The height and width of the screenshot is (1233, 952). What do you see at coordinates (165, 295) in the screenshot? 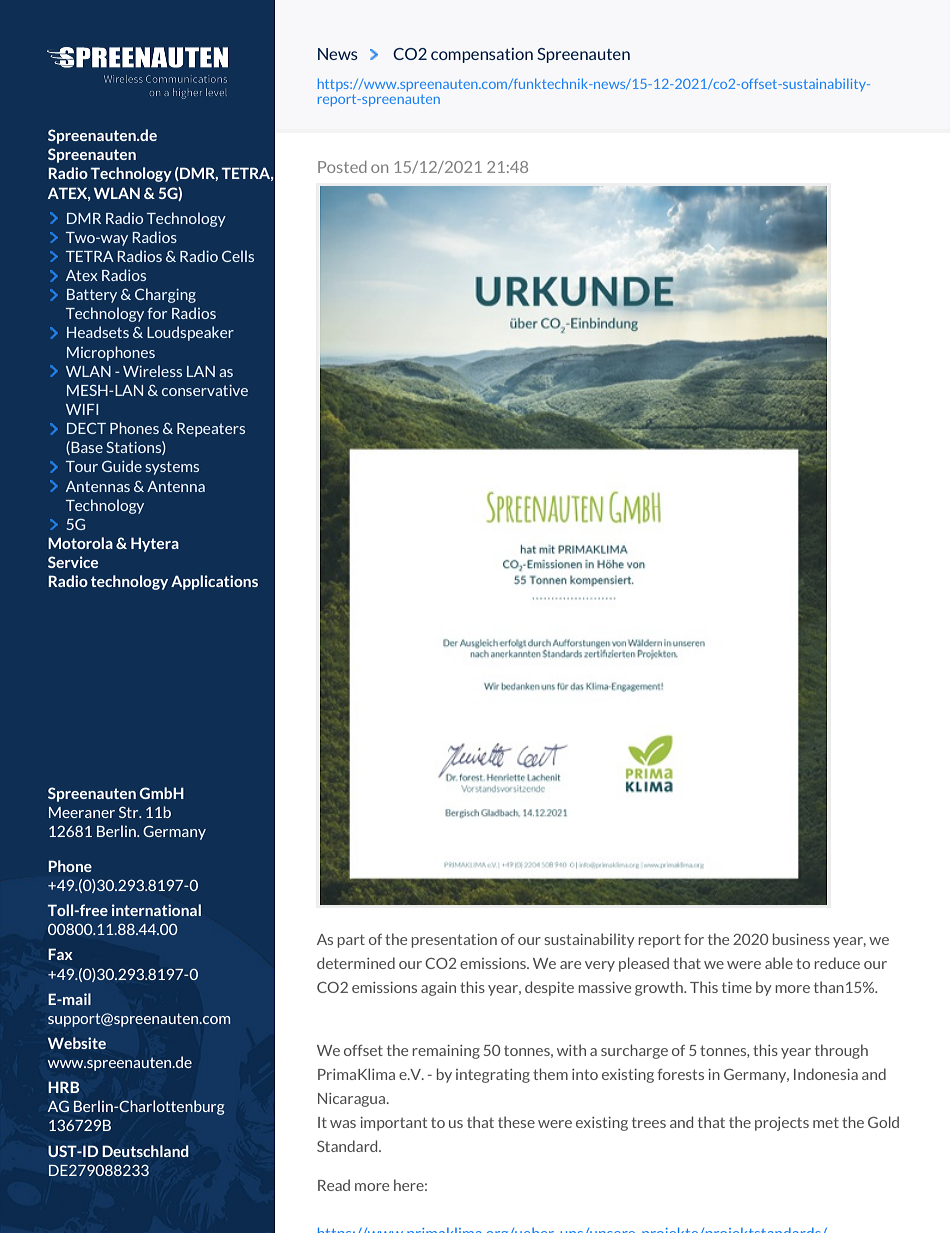
I see `Charging` at bounding box center [165, 295].
